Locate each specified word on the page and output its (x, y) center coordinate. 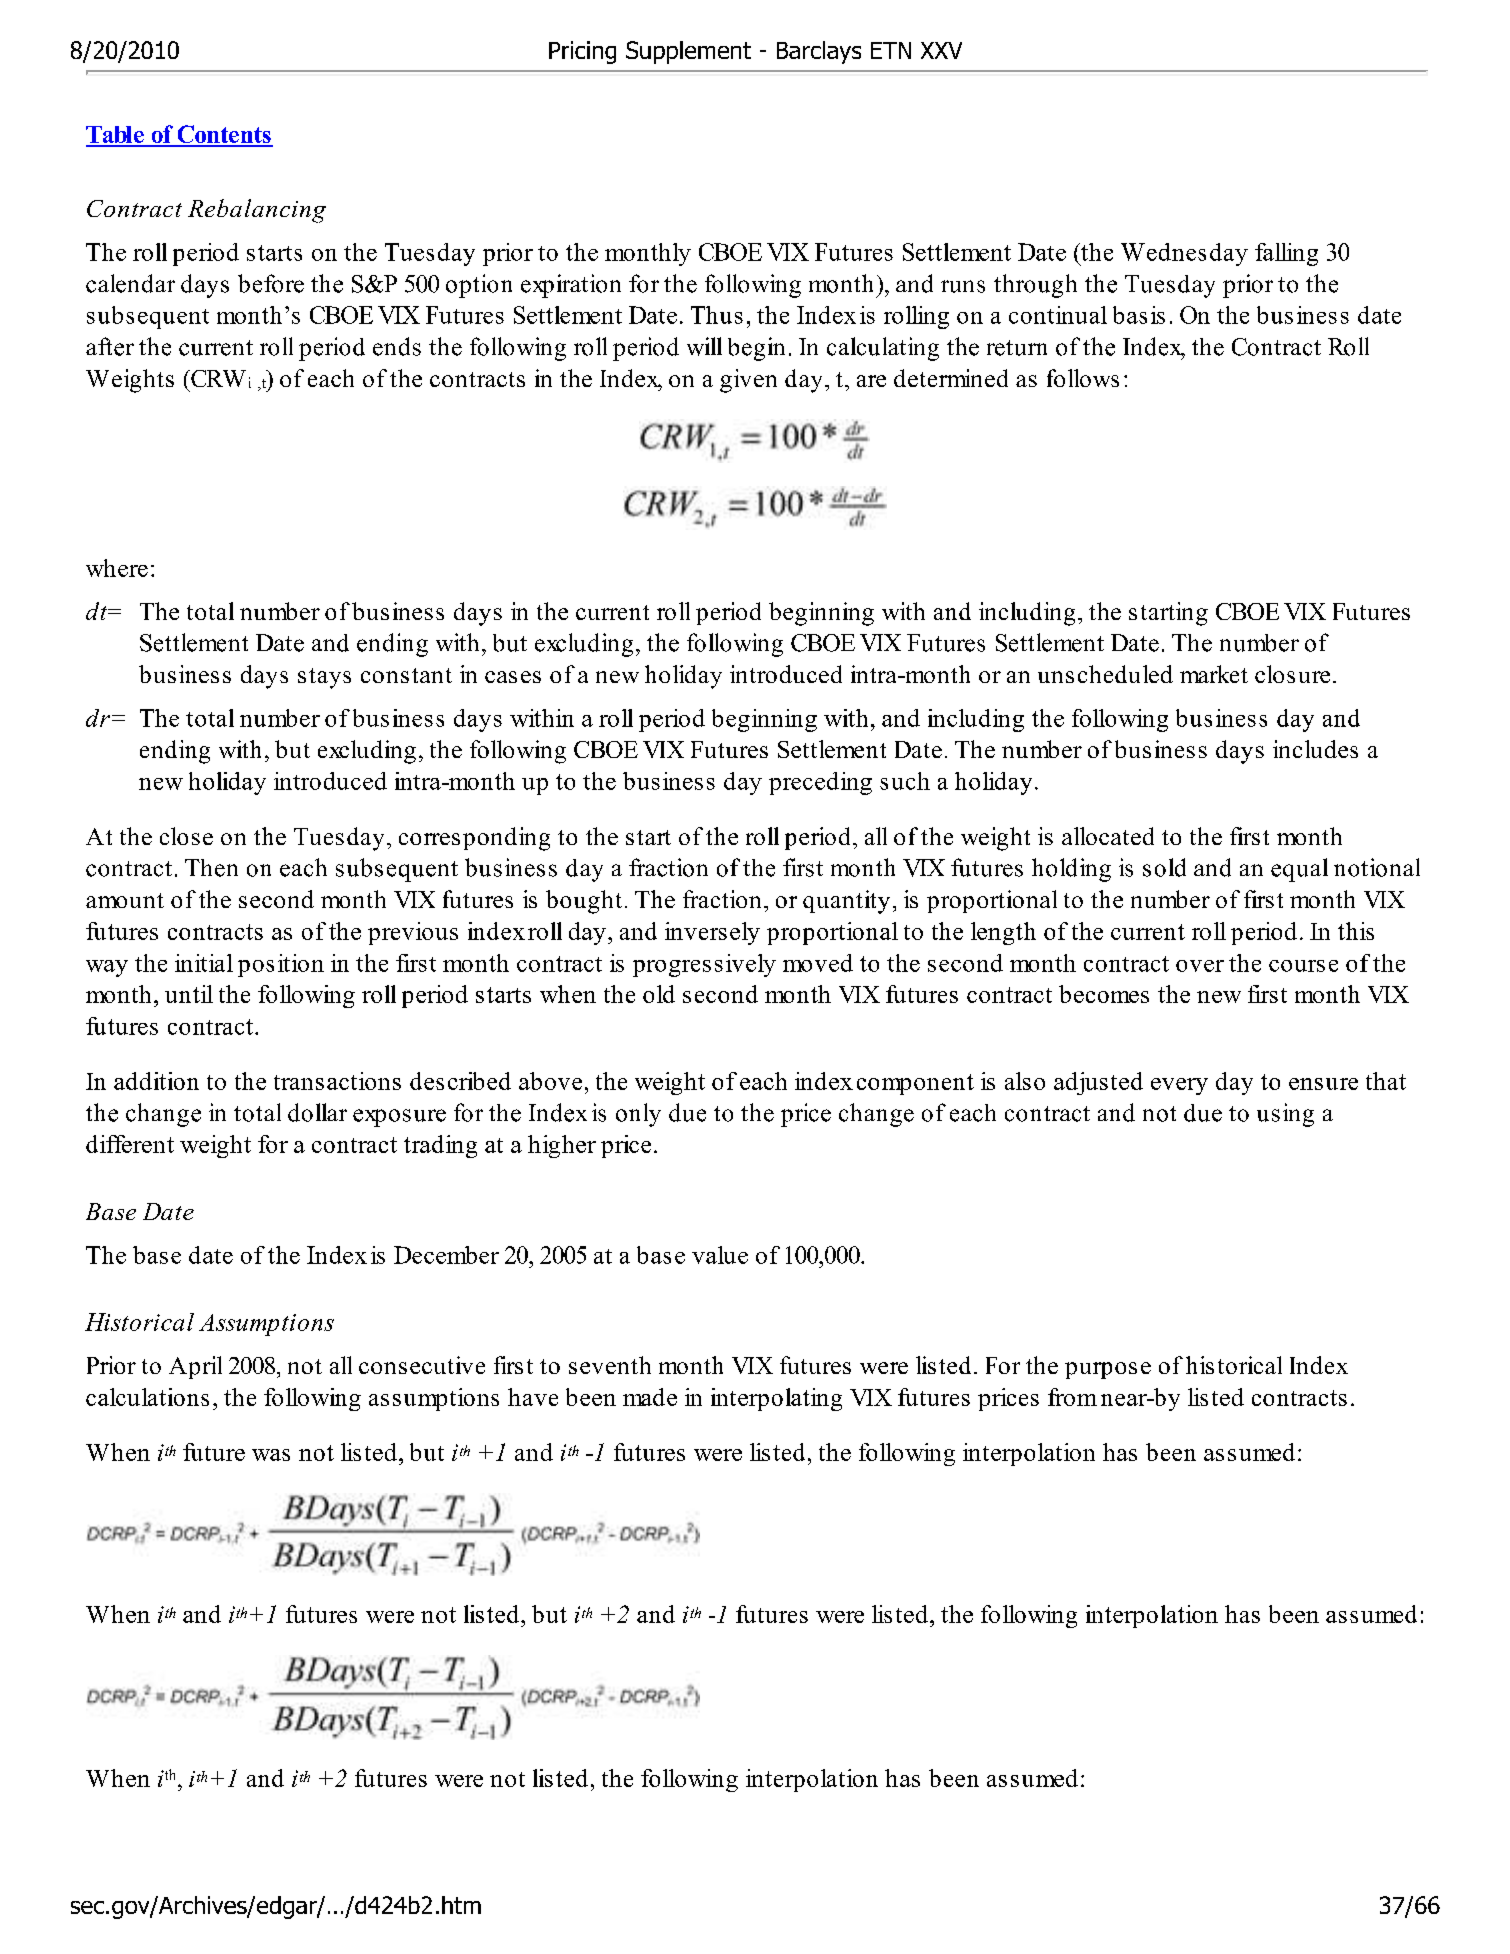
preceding (820, 783)
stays (324, 678)
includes (1315, 749)
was (271, 1455)
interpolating (776, 1399)
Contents (224, 135)
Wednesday (1184, 254)
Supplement (688, 52)
